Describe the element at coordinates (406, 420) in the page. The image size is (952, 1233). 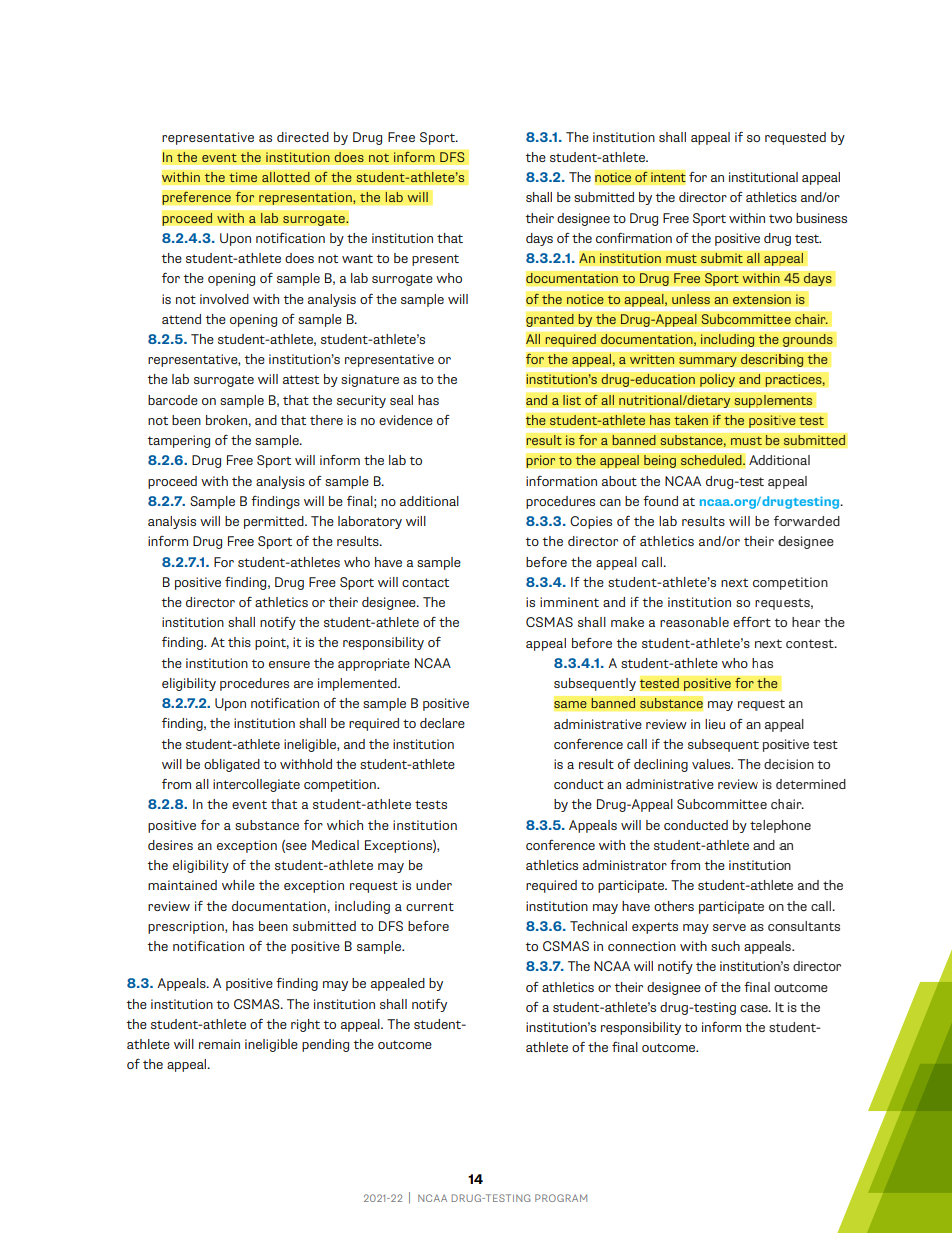
I see `evidence` at that location.
